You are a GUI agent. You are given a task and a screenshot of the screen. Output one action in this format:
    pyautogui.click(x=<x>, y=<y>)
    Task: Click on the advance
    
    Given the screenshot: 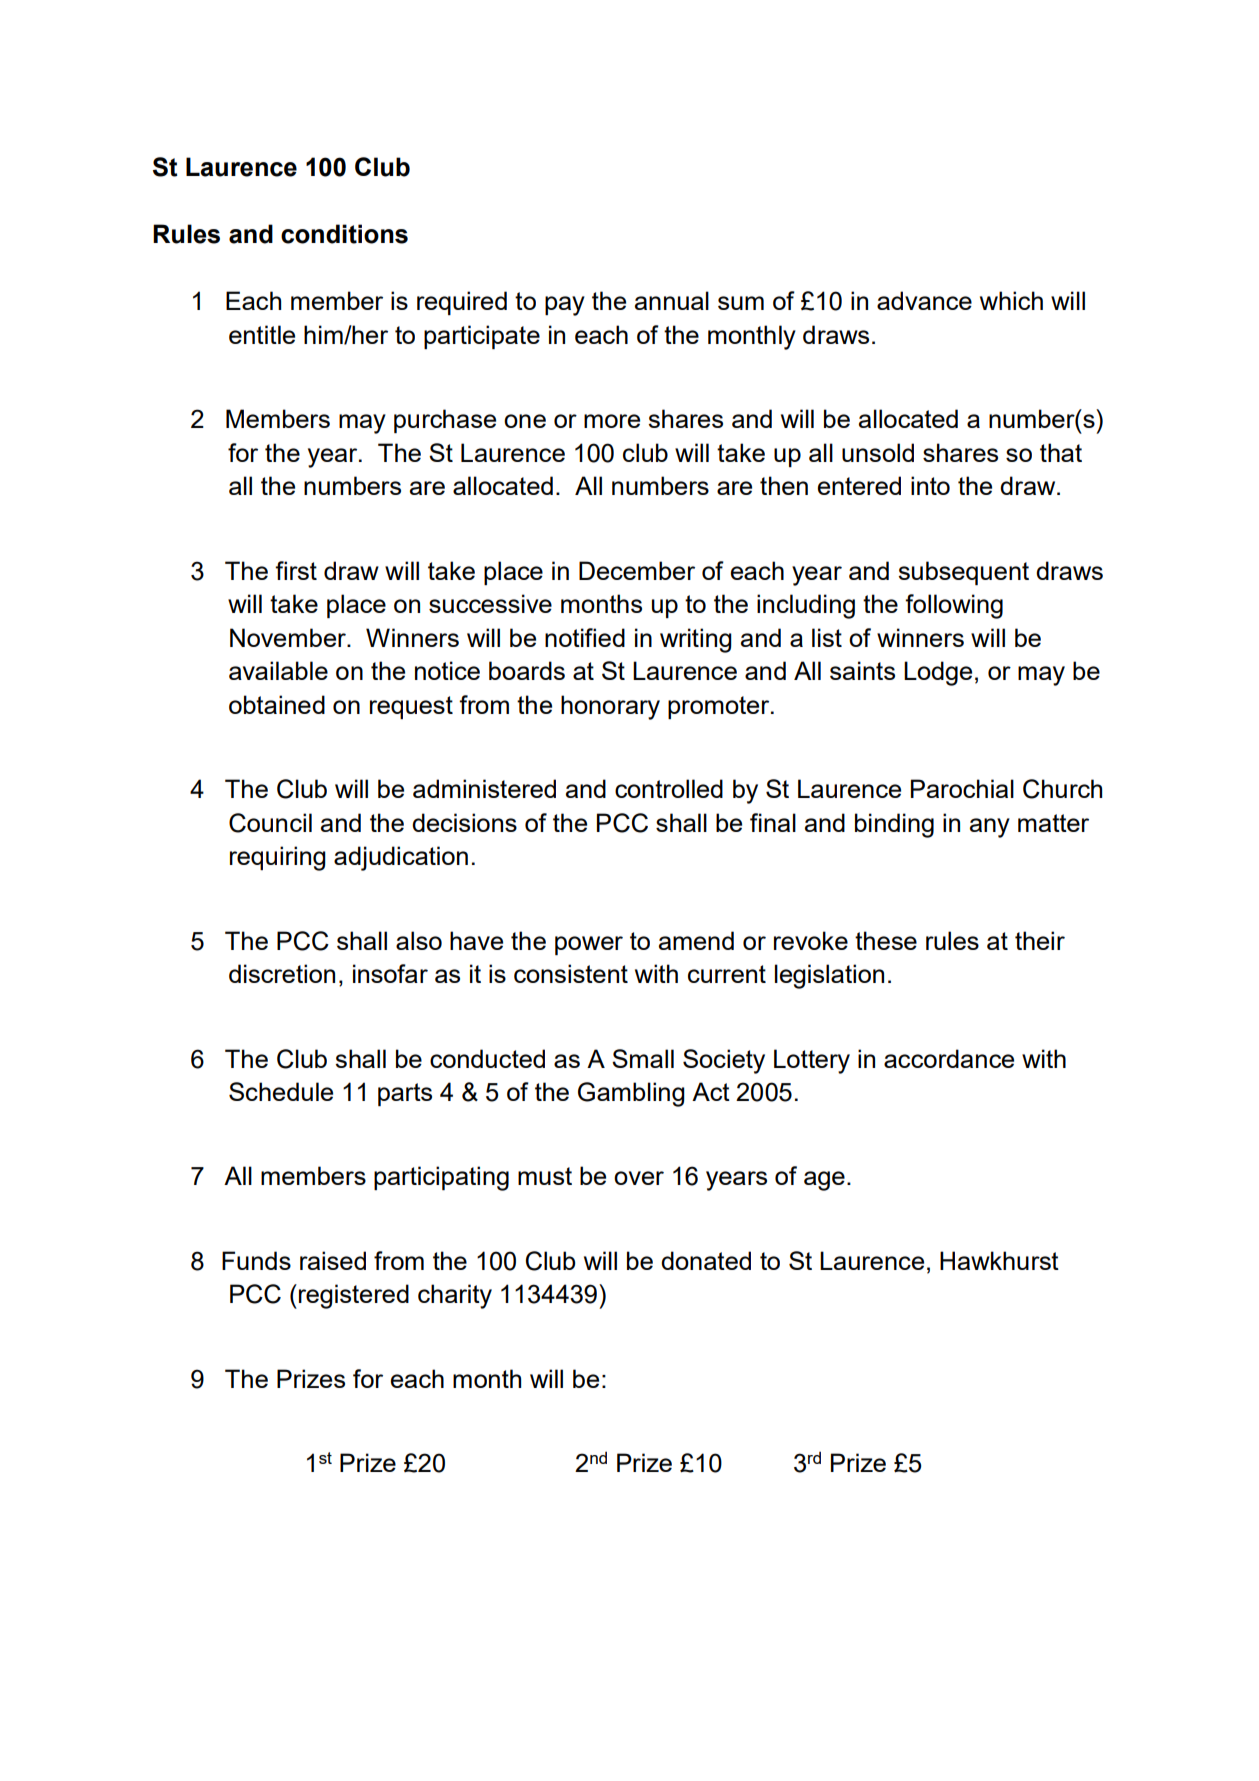 What is the action you would take?
    pyautogui.click(x=924, y=300)
